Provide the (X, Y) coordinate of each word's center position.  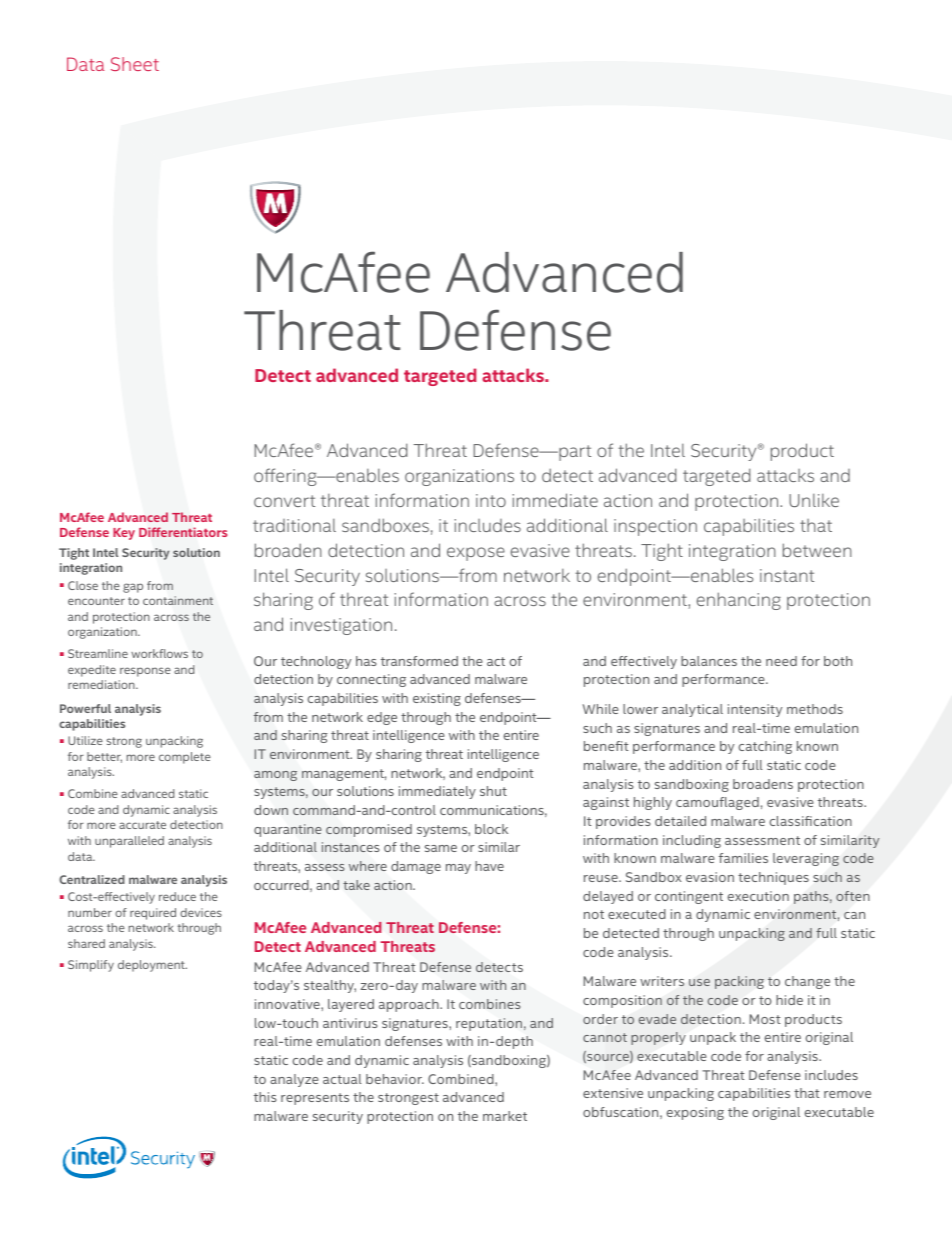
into (491, 500)
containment (178, 600)
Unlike (814, 500)
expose (476, 554)
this (265, 1097)
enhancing (739, 601)
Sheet (135, 64)
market (505, 1116)
